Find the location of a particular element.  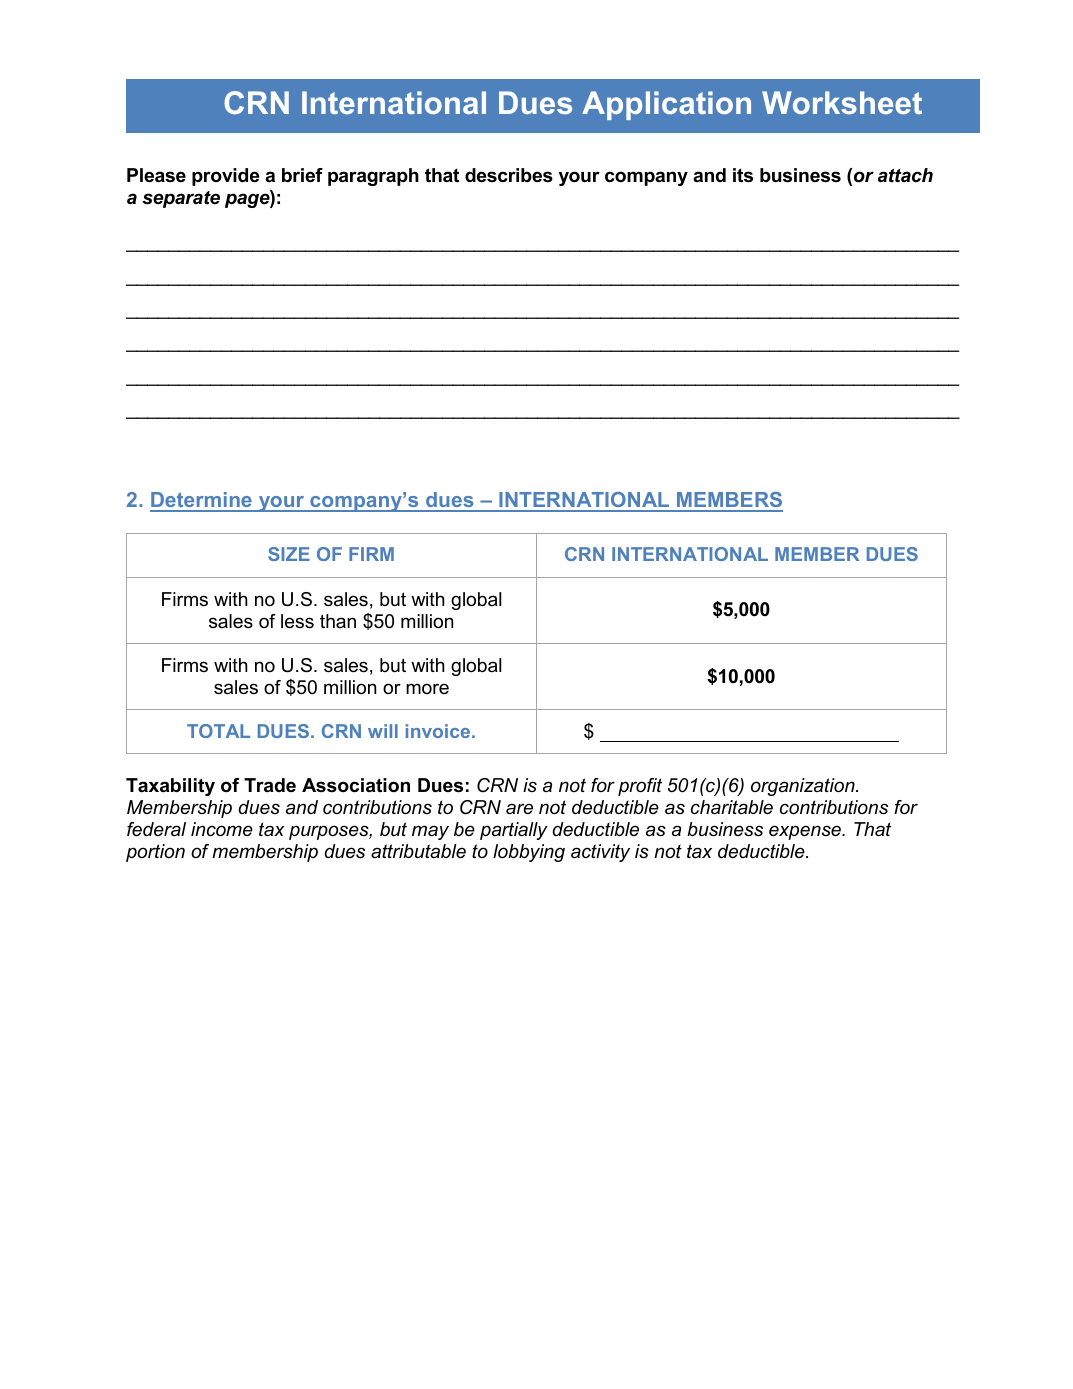

organization is located at coordinates (804, 787).
